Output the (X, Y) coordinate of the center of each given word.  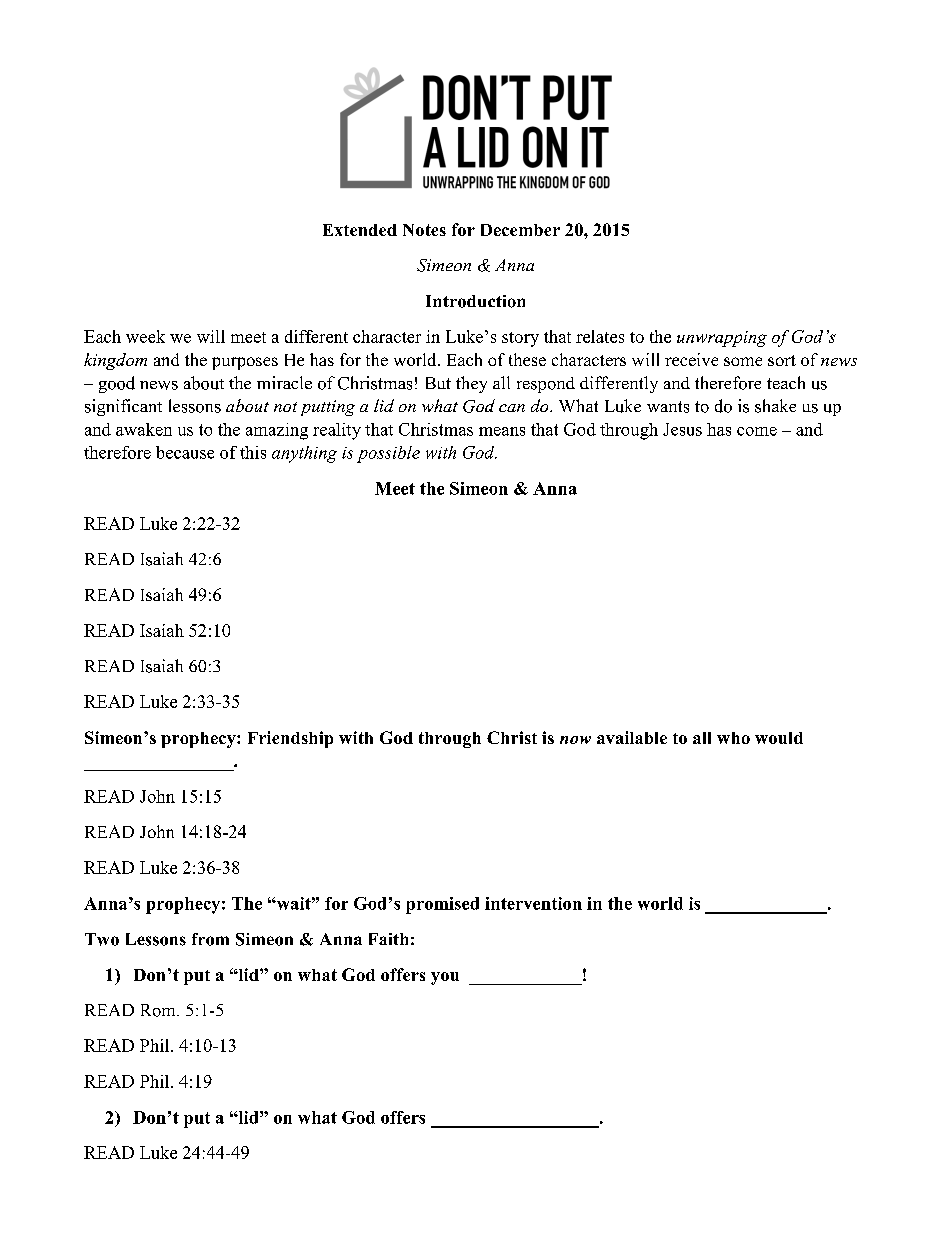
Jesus (682, 429)
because (185, 452)
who (733, 738)
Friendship (290, 739)
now (575, 740)
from (210, 939)
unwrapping (722, 339)
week (145, 336)
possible (388, 454)
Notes (424, 230)
